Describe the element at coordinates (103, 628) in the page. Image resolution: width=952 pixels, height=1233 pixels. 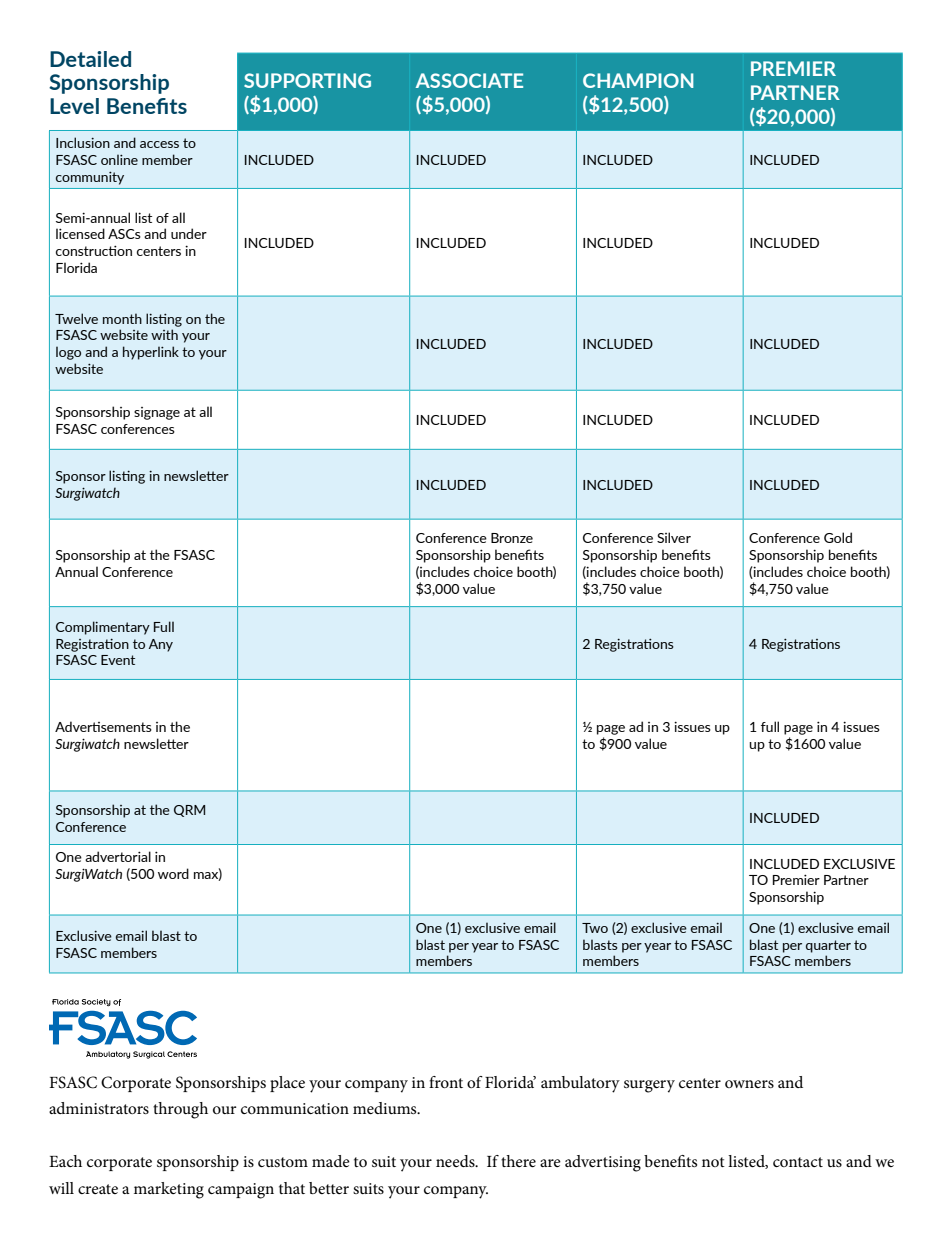
I see `Complimentary` at that location.
